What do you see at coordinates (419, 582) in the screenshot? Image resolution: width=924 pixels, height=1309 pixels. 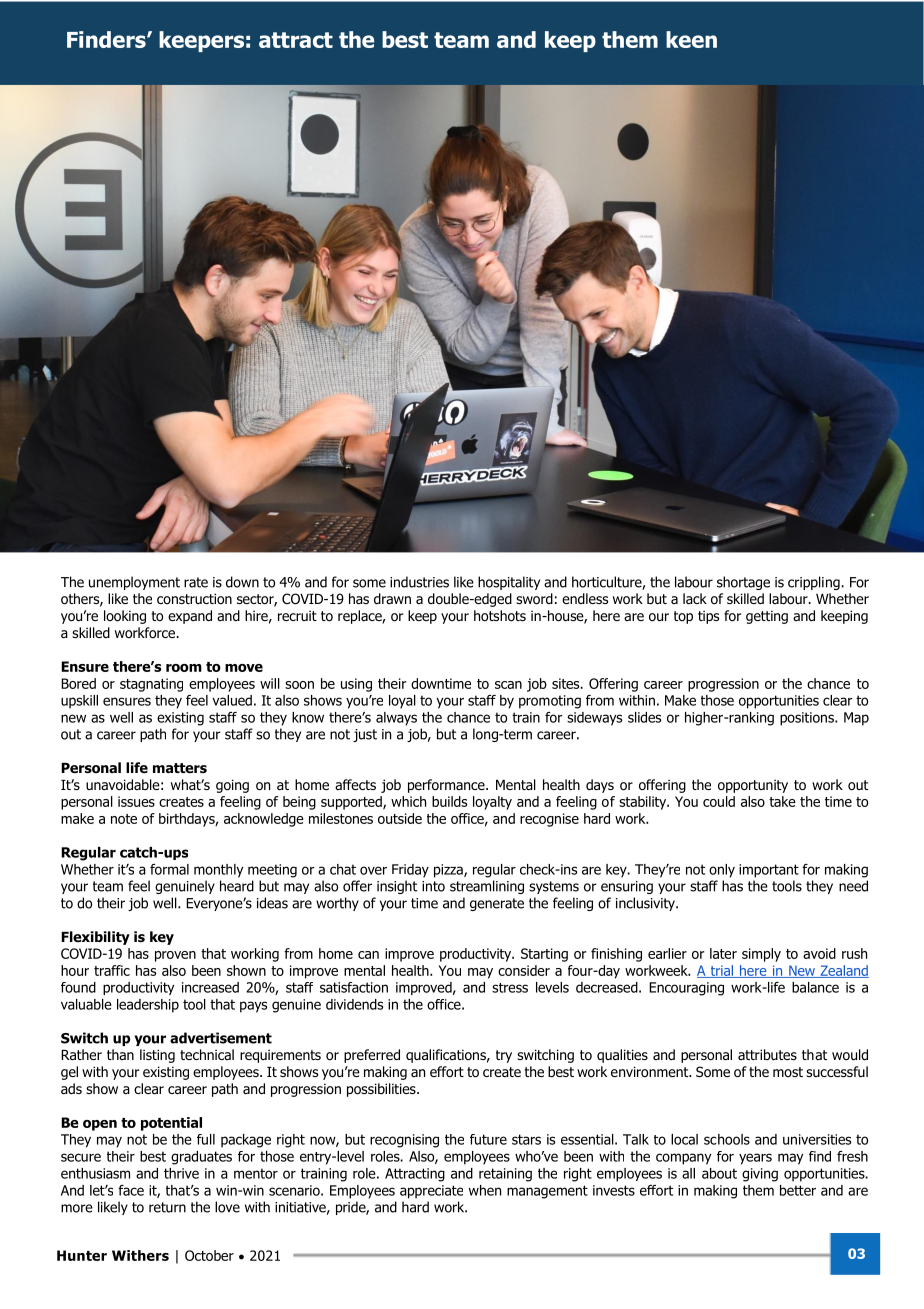 I see `industries` at bounding box center [419, 582].
